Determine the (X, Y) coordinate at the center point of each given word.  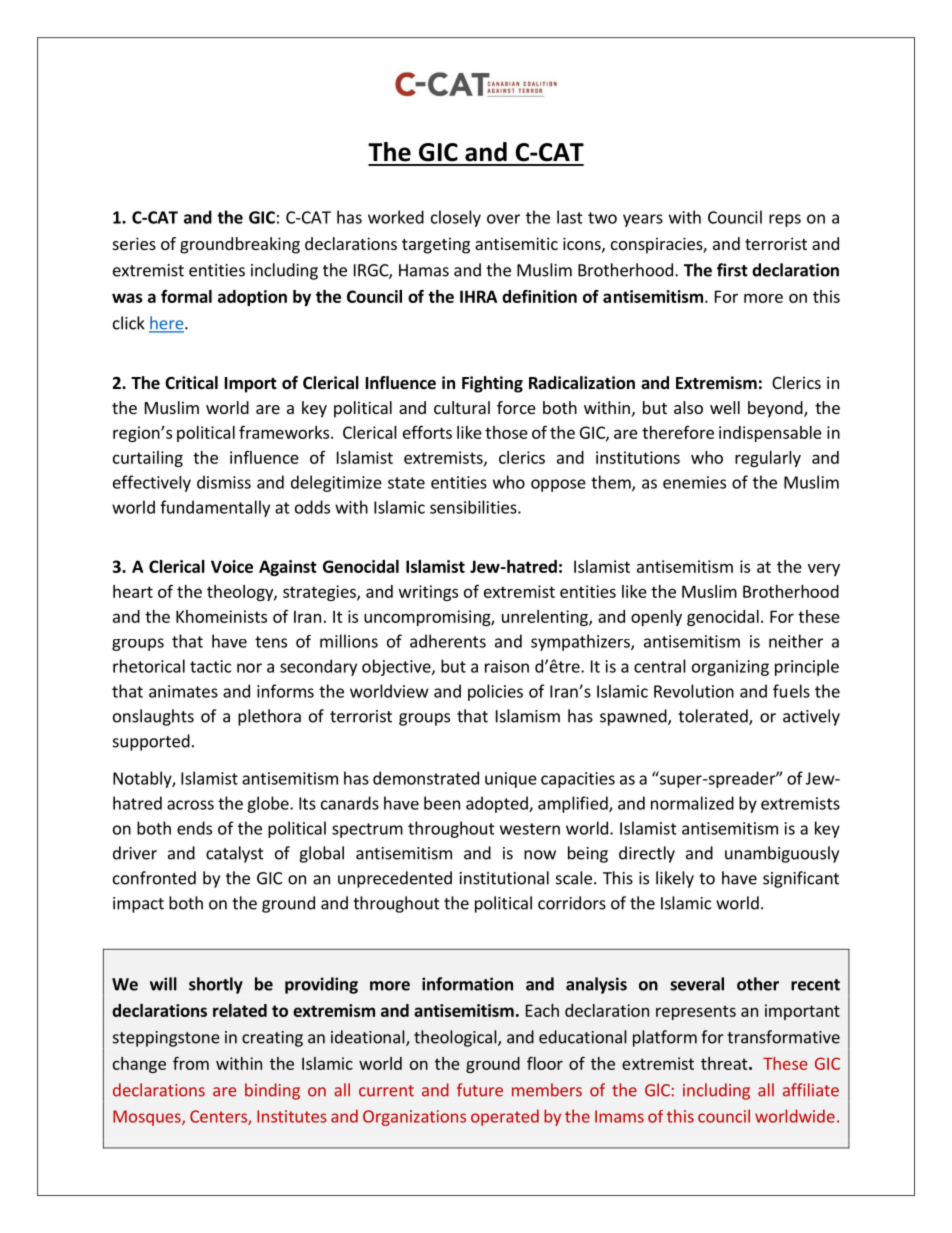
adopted (498, 804)
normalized (692, 803)
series (134, 243)
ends (194, 828)
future (480, 1090)
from (191, 1063)
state (406, 483)
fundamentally (215, 508)
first (732, 270)
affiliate (811, 1090)
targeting (436, 245)
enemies (694, 482)
